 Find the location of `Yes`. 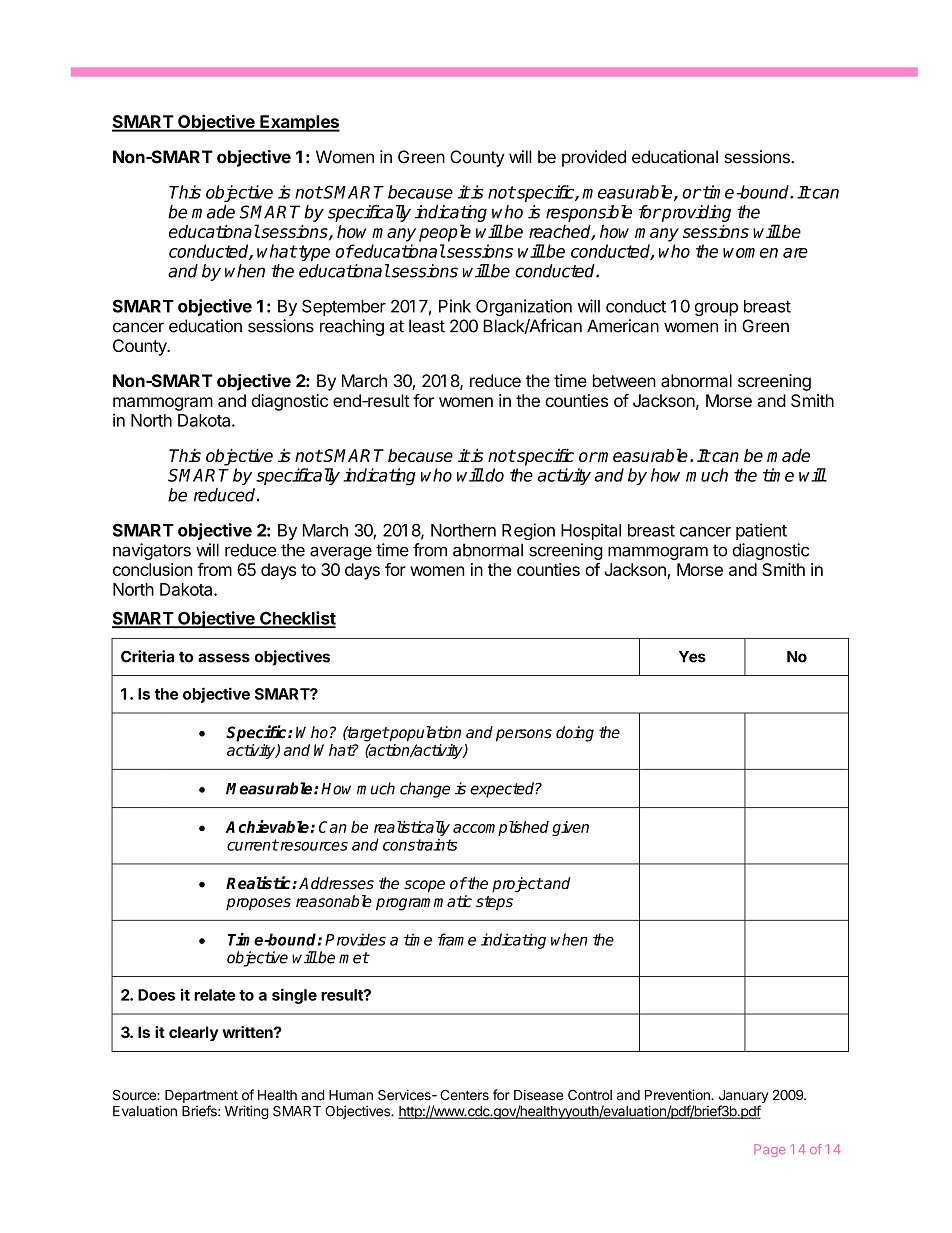

Yes is located at coordinates (692, 657).
